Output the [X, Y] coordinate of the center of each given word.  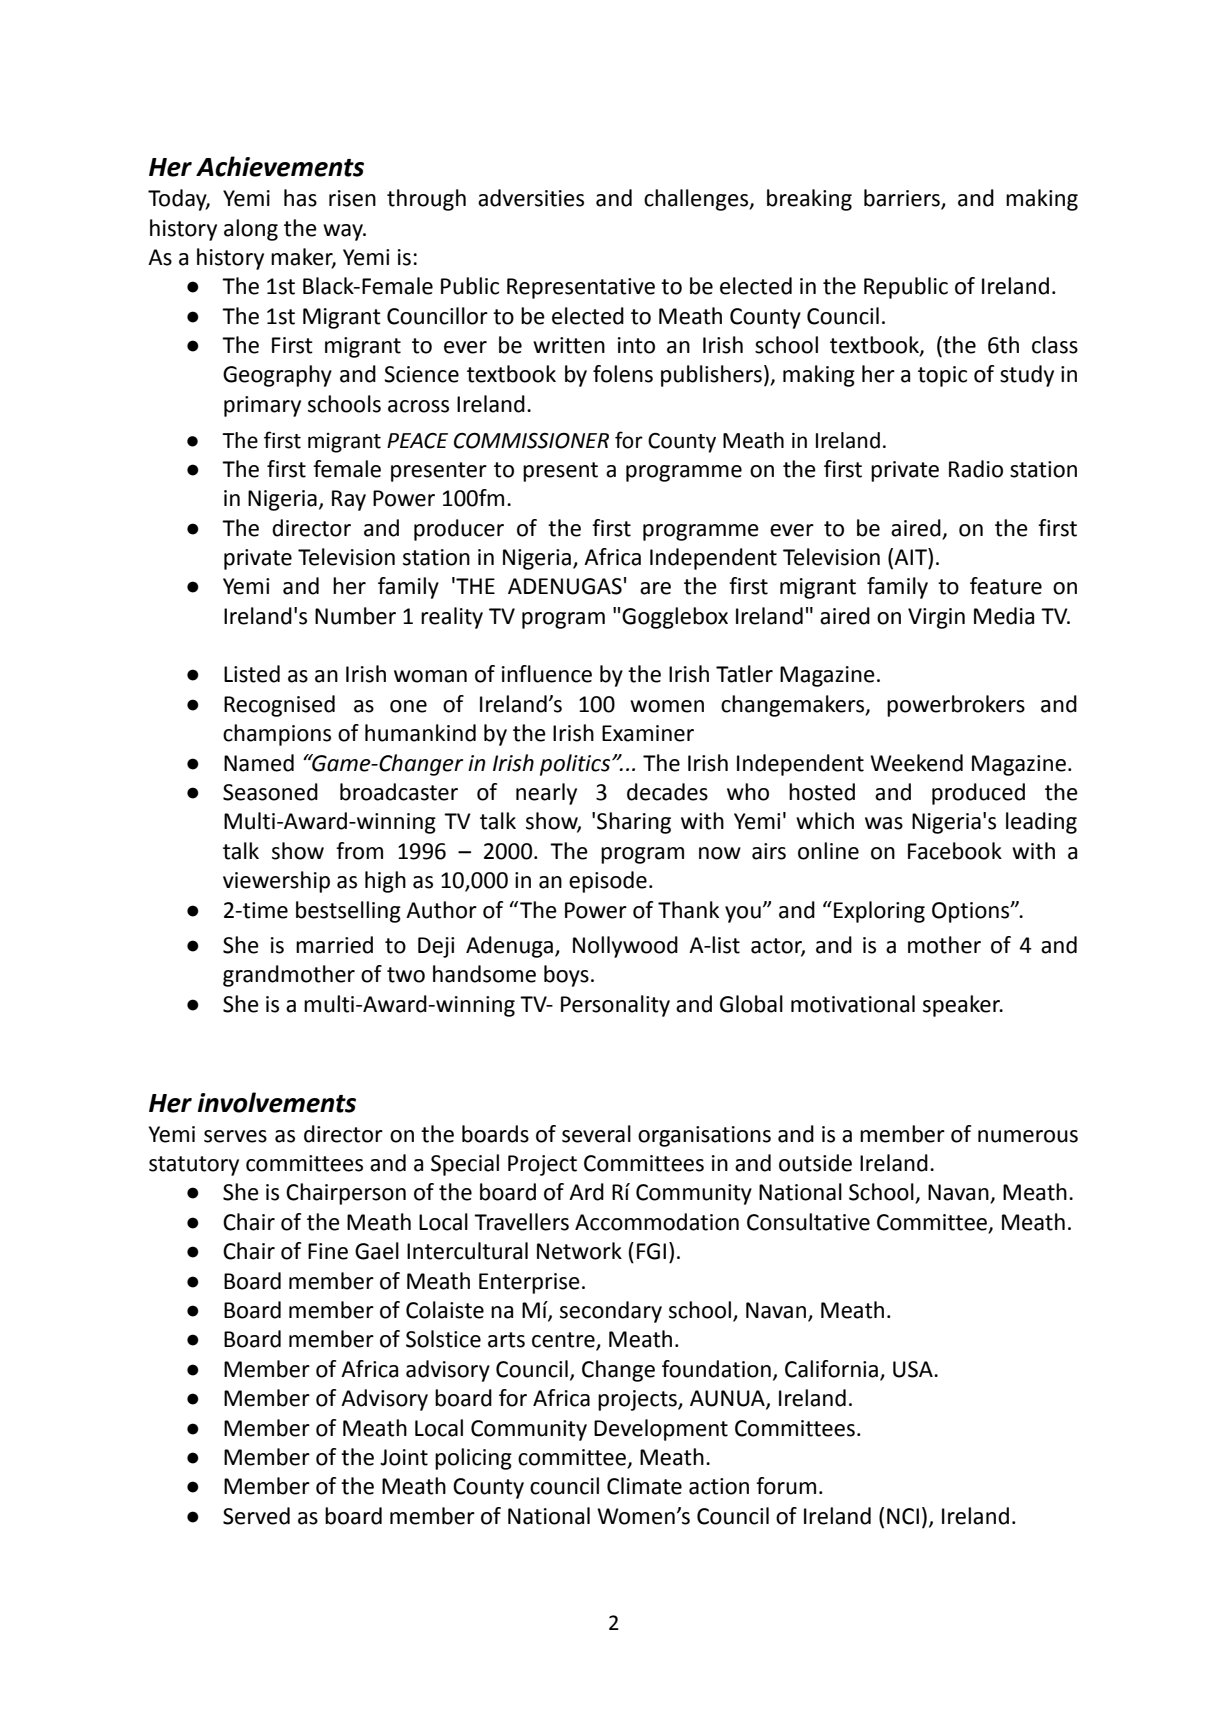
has [300, 198]
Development [661, 1430]
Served [256, 1516]
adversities [531, 198]
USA [914, 1369]
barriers [903, 199]
